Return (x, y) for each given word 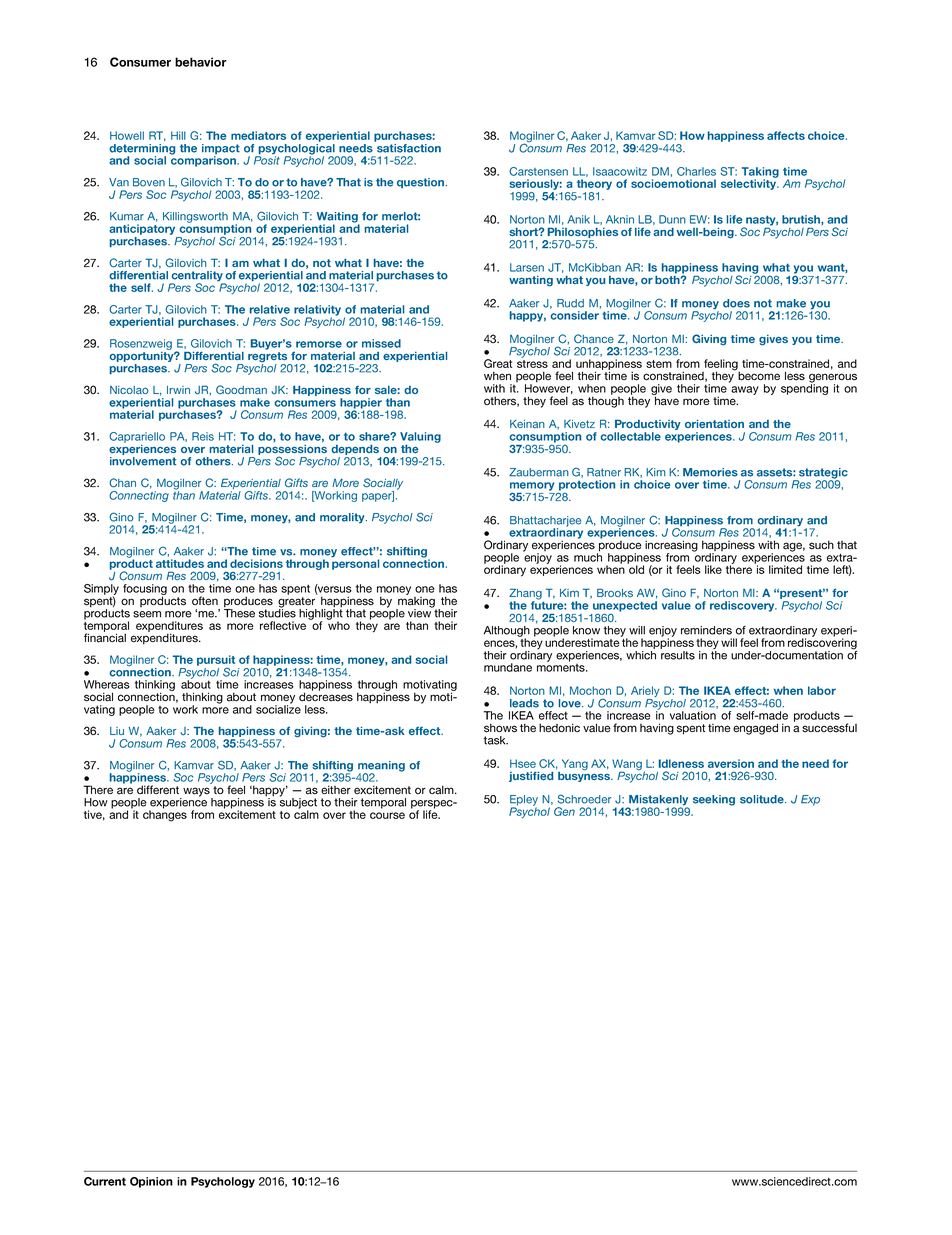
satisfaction (408, 147)
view (420, 612)
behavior (201, 62)
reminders (706, 630)
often (205, 600)
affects (786, 135)
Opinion (151, 1182)
